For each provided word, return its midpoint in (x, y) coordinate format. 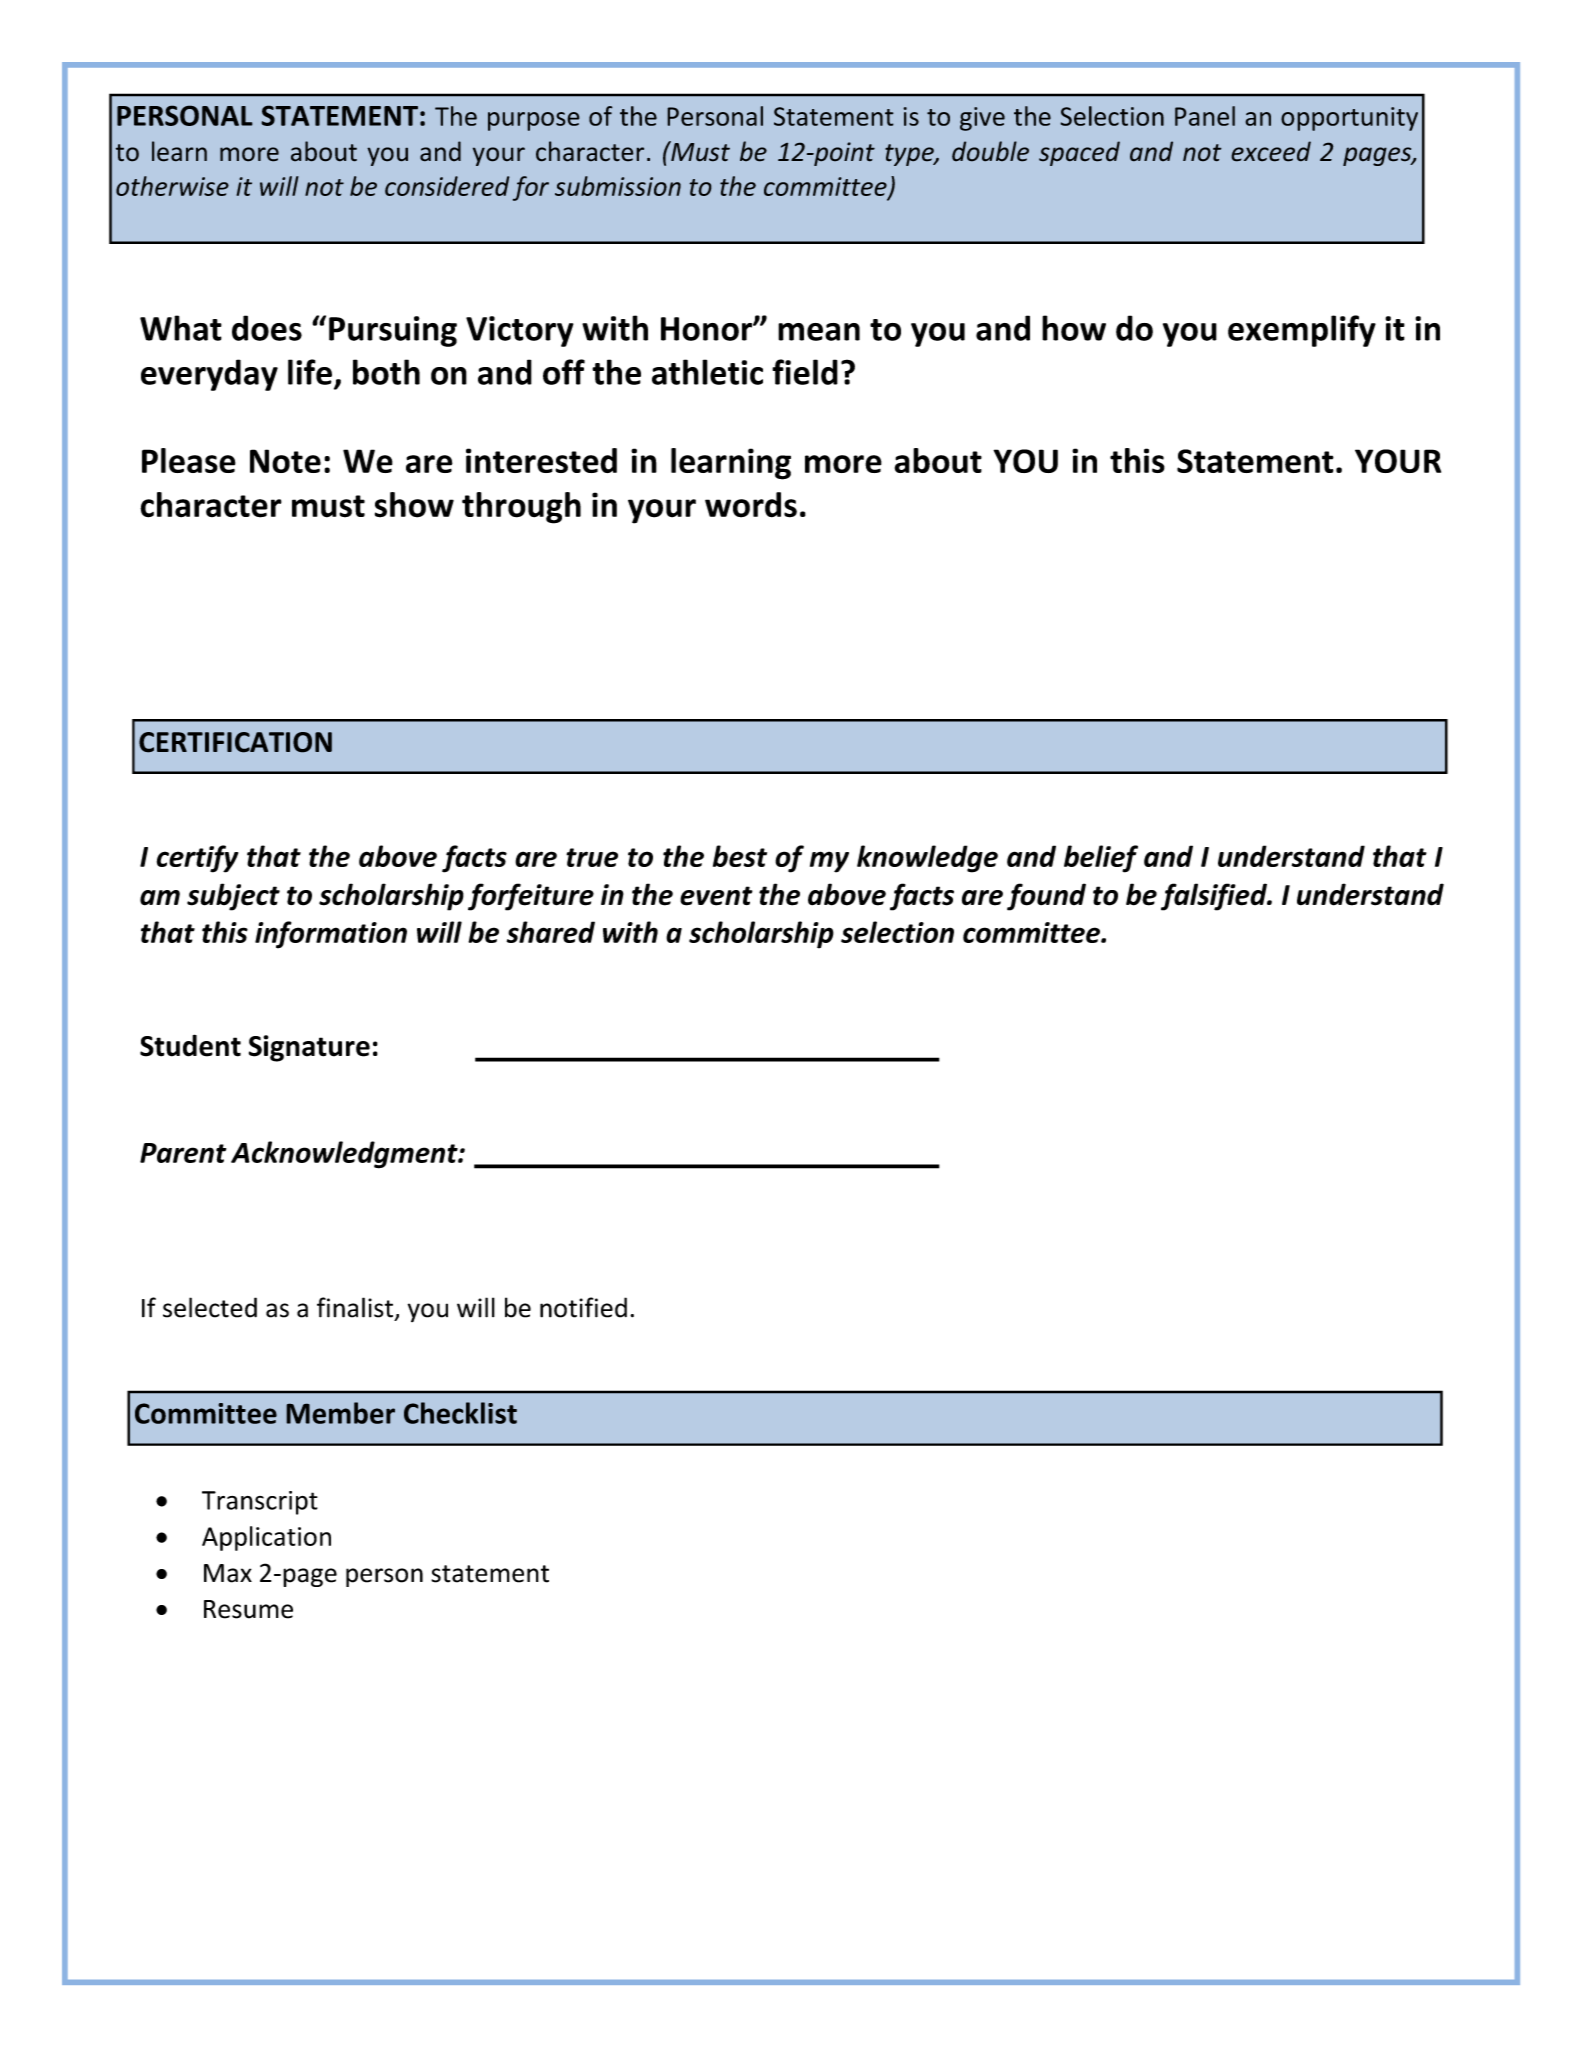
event (716, 896)
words (751, 505)
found (1046, 897)
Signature (309, 1048)
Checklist (460, 1413)
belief (1101, 859)
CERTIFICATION (235, 742)
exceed (1271, 151)
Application (266, 1538)
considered (447, 186)
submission (618, 186)
